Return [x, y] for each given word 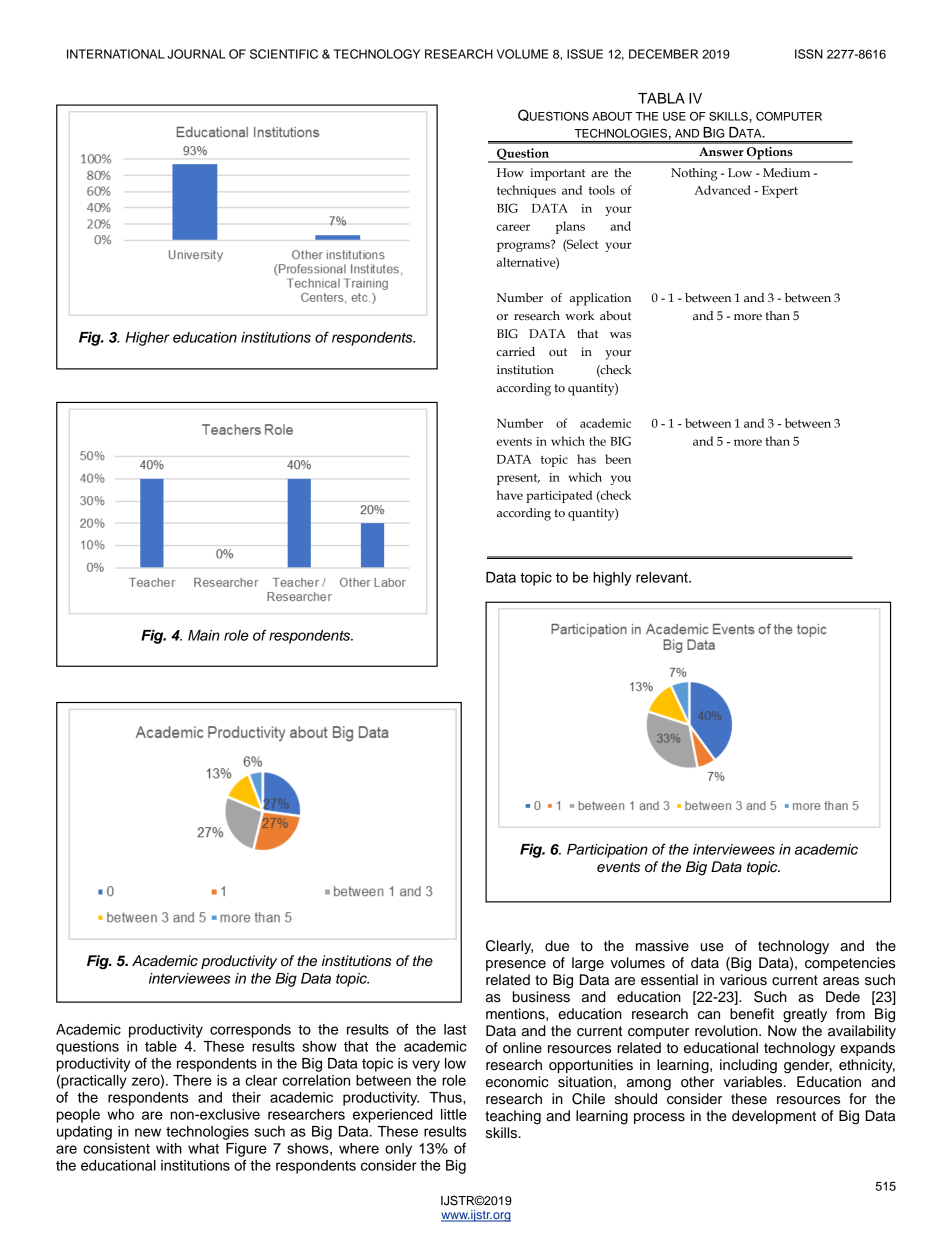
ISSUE [585, 54]
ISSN [809, 54]
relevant [663, 577]
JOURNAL [196, 54]
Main [204, 635]
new [148, 1132]
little [454, 1114]
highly [612, 579]
